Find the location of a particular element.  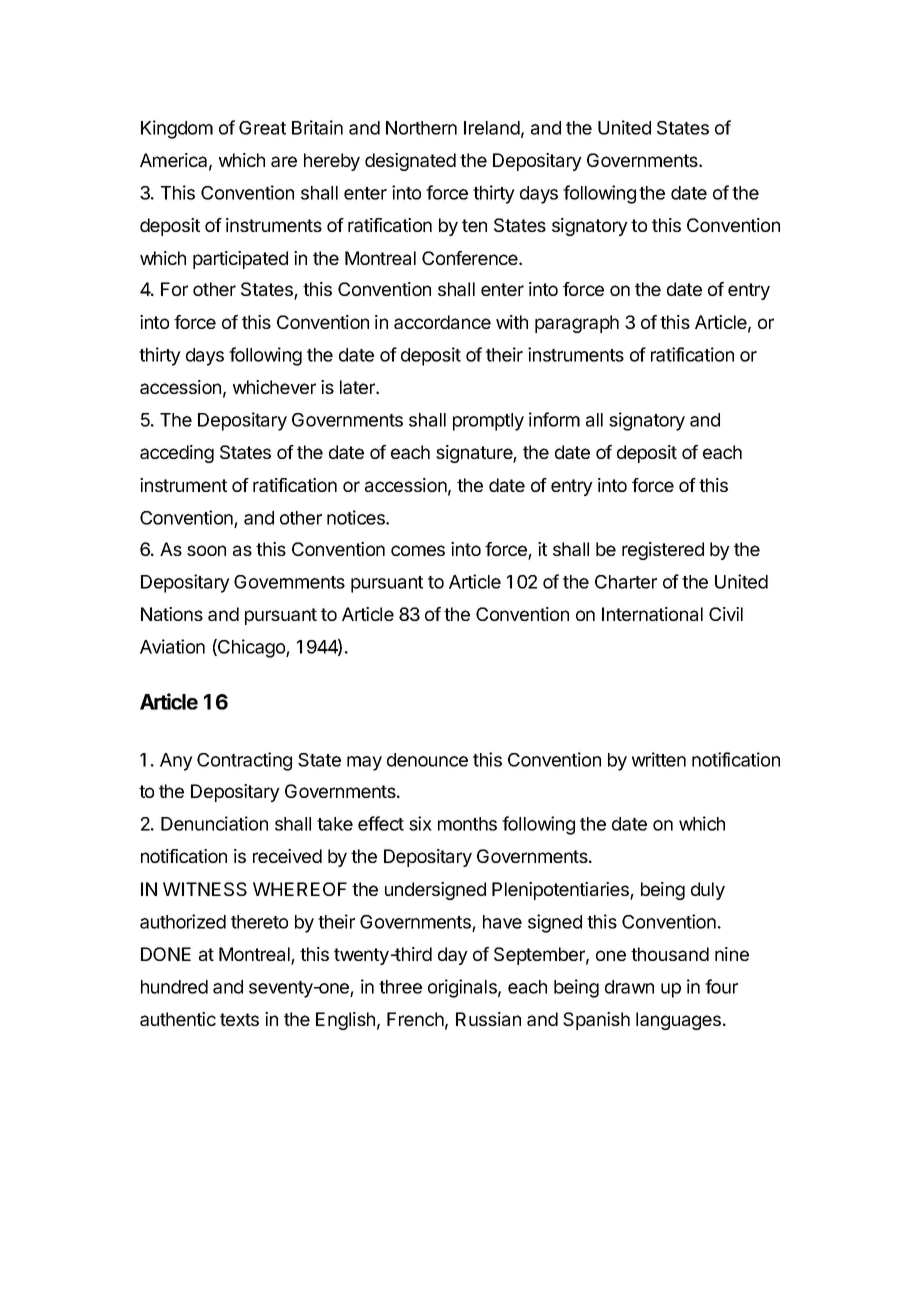

promptly is located at coordinates (488, 422).
